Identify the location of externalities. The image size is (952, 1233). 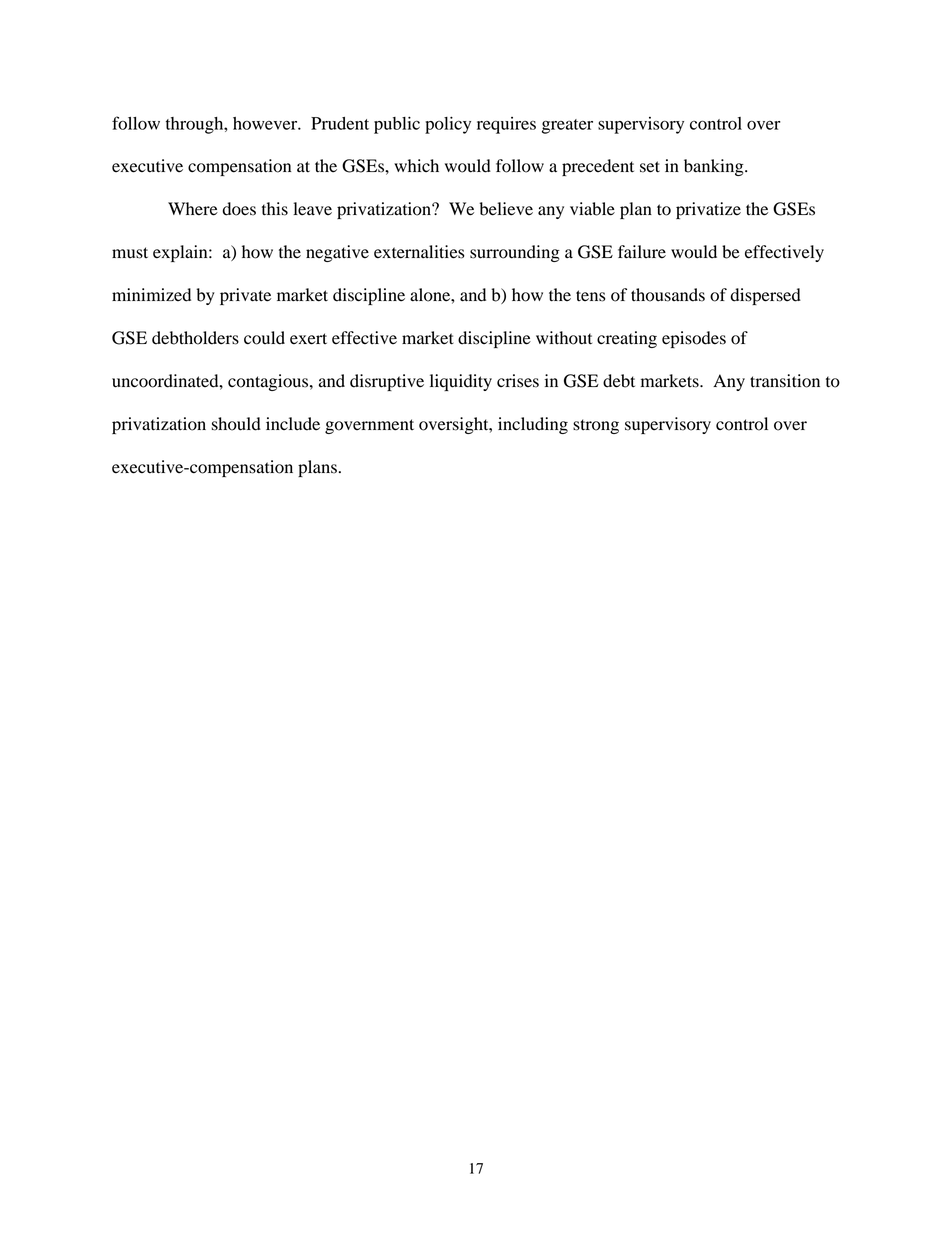
(419, 252).
